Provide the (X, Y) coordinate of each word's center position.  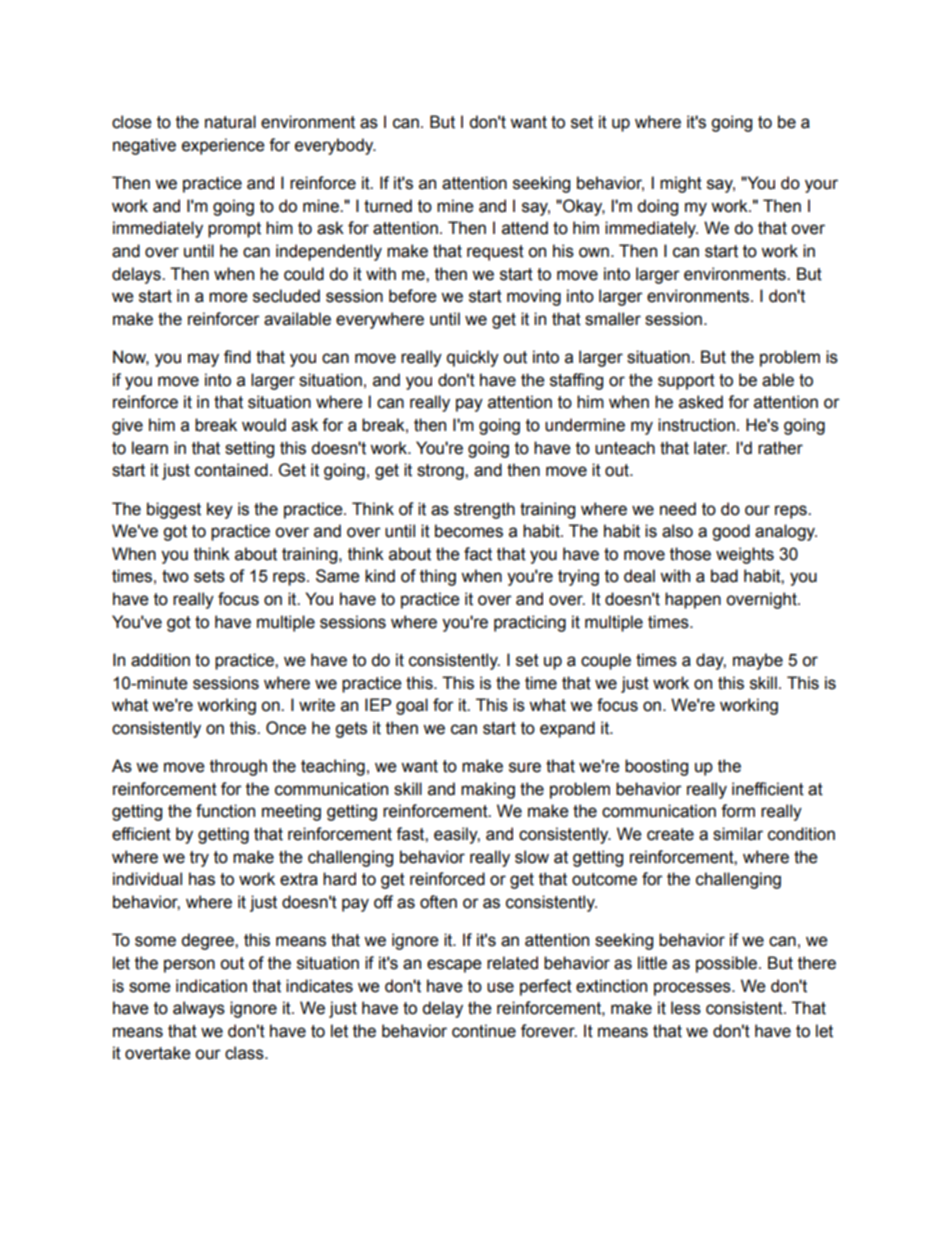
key (220, 510)
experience (223, 146)
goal (412, 706)
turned (388, 206)
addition (160, 660)
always (199, 1009)
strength (484, 510)
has (202, 879)
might (681, 184)
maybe (758, 661)
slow (532, 857)
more (228, 297)
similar (738, 834)
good (731, 532)
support (686, 382)
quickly (473, 358)
